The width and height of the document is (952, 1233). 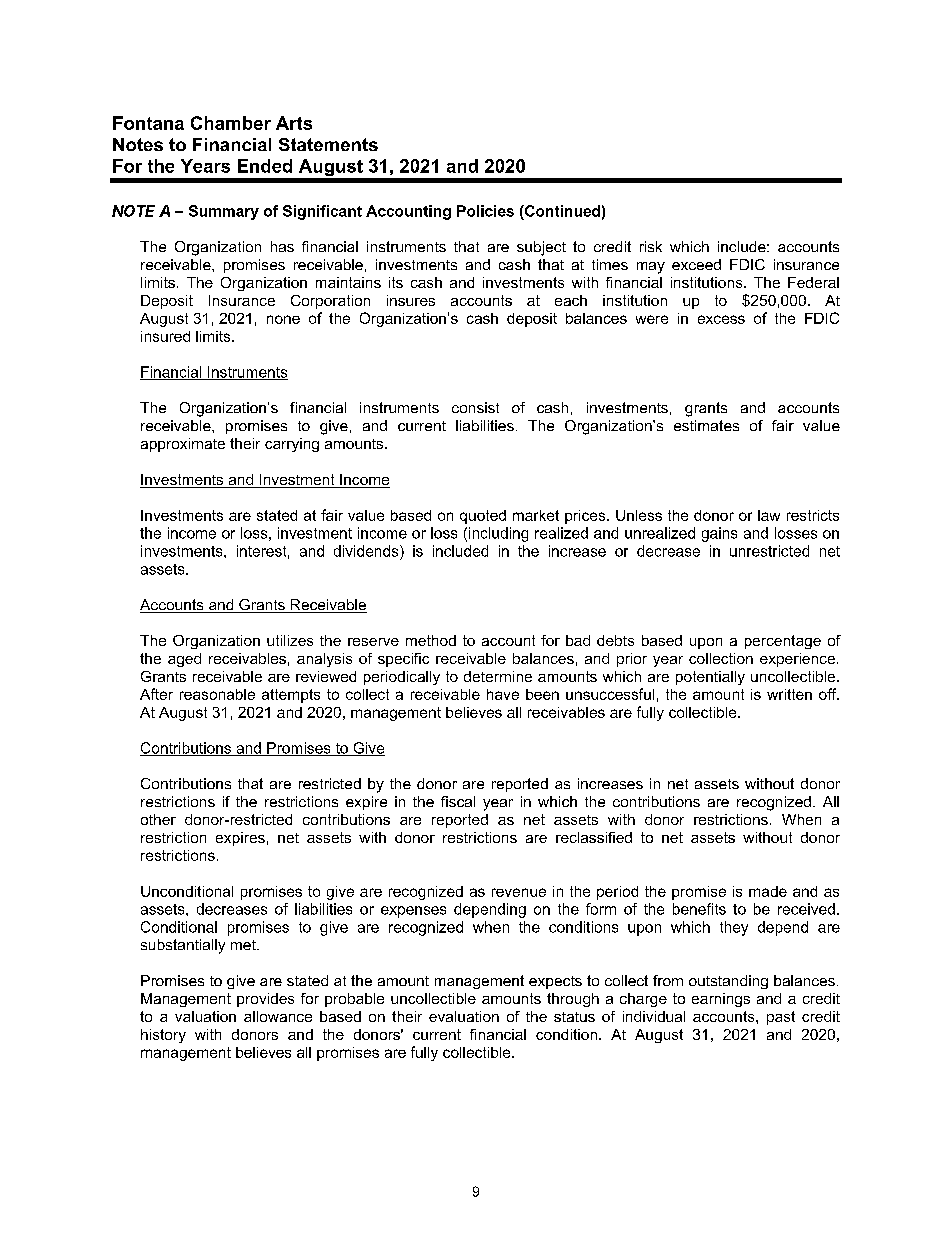 I want to click on including, so click(x=498, y=534).
